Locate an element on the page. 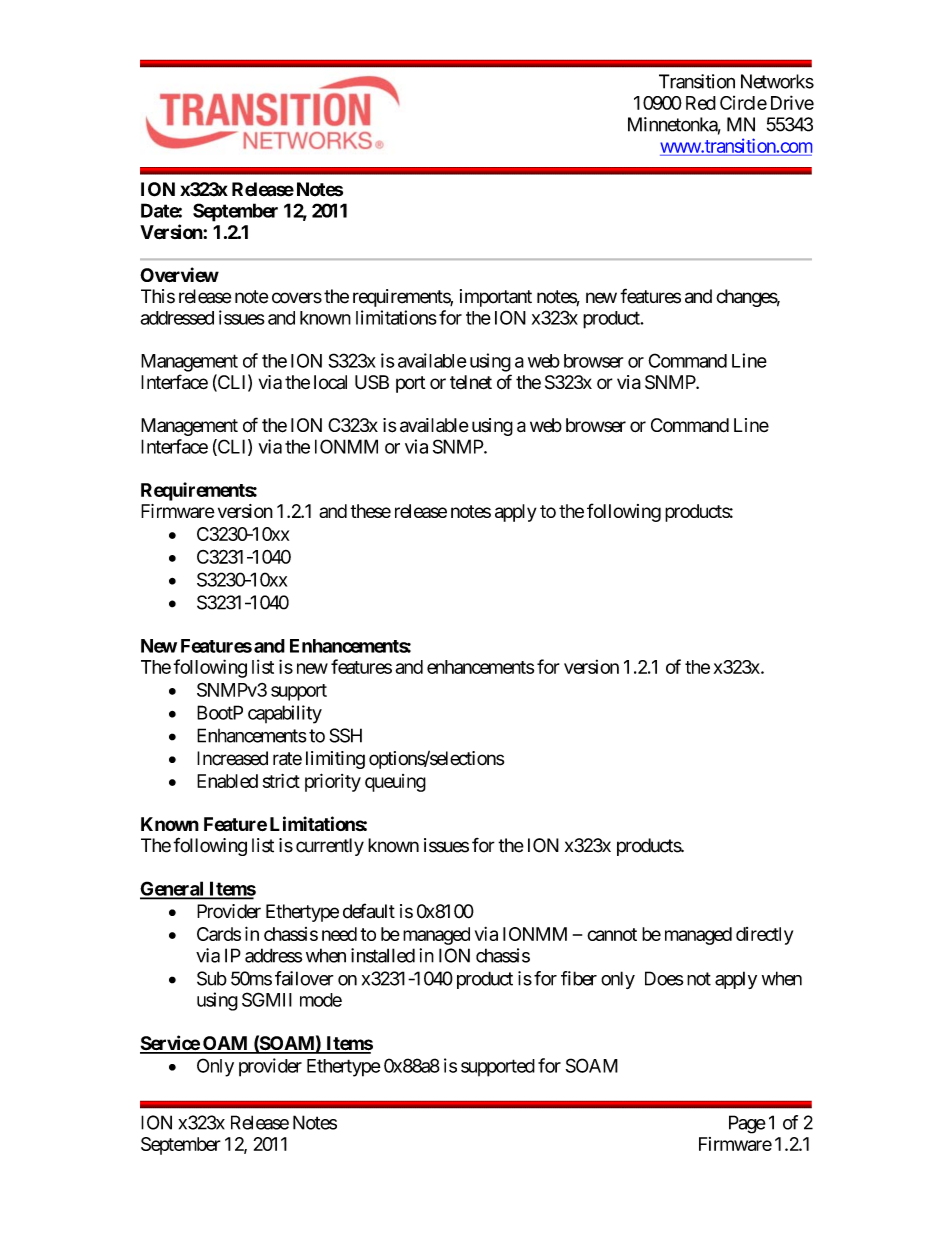 The height and width of the image is (1233, 952). installed is located at coordinates (383, 955).
